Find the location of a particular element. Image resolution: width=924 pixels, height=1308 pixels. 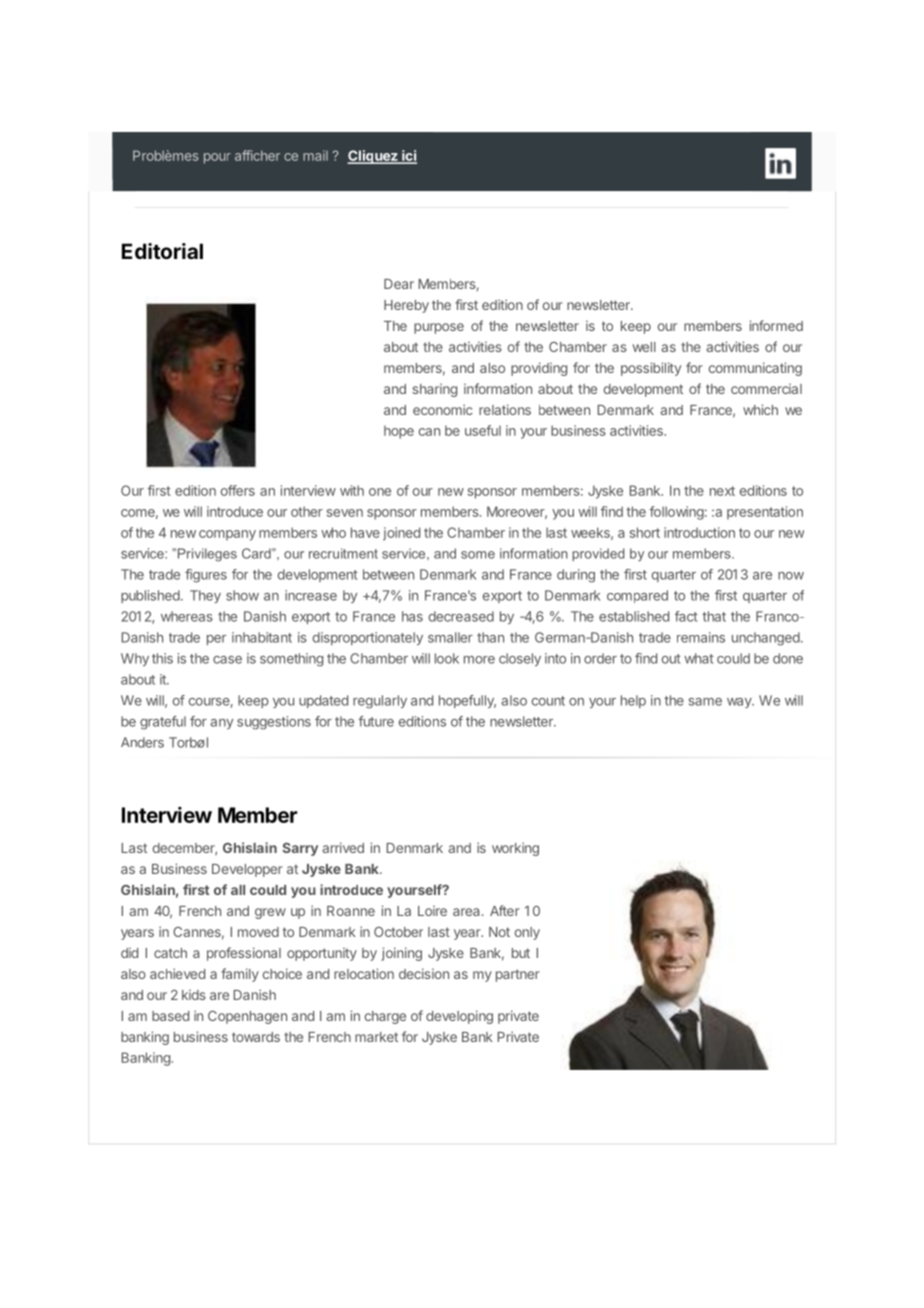

next is located at coordinates (722, 491).
